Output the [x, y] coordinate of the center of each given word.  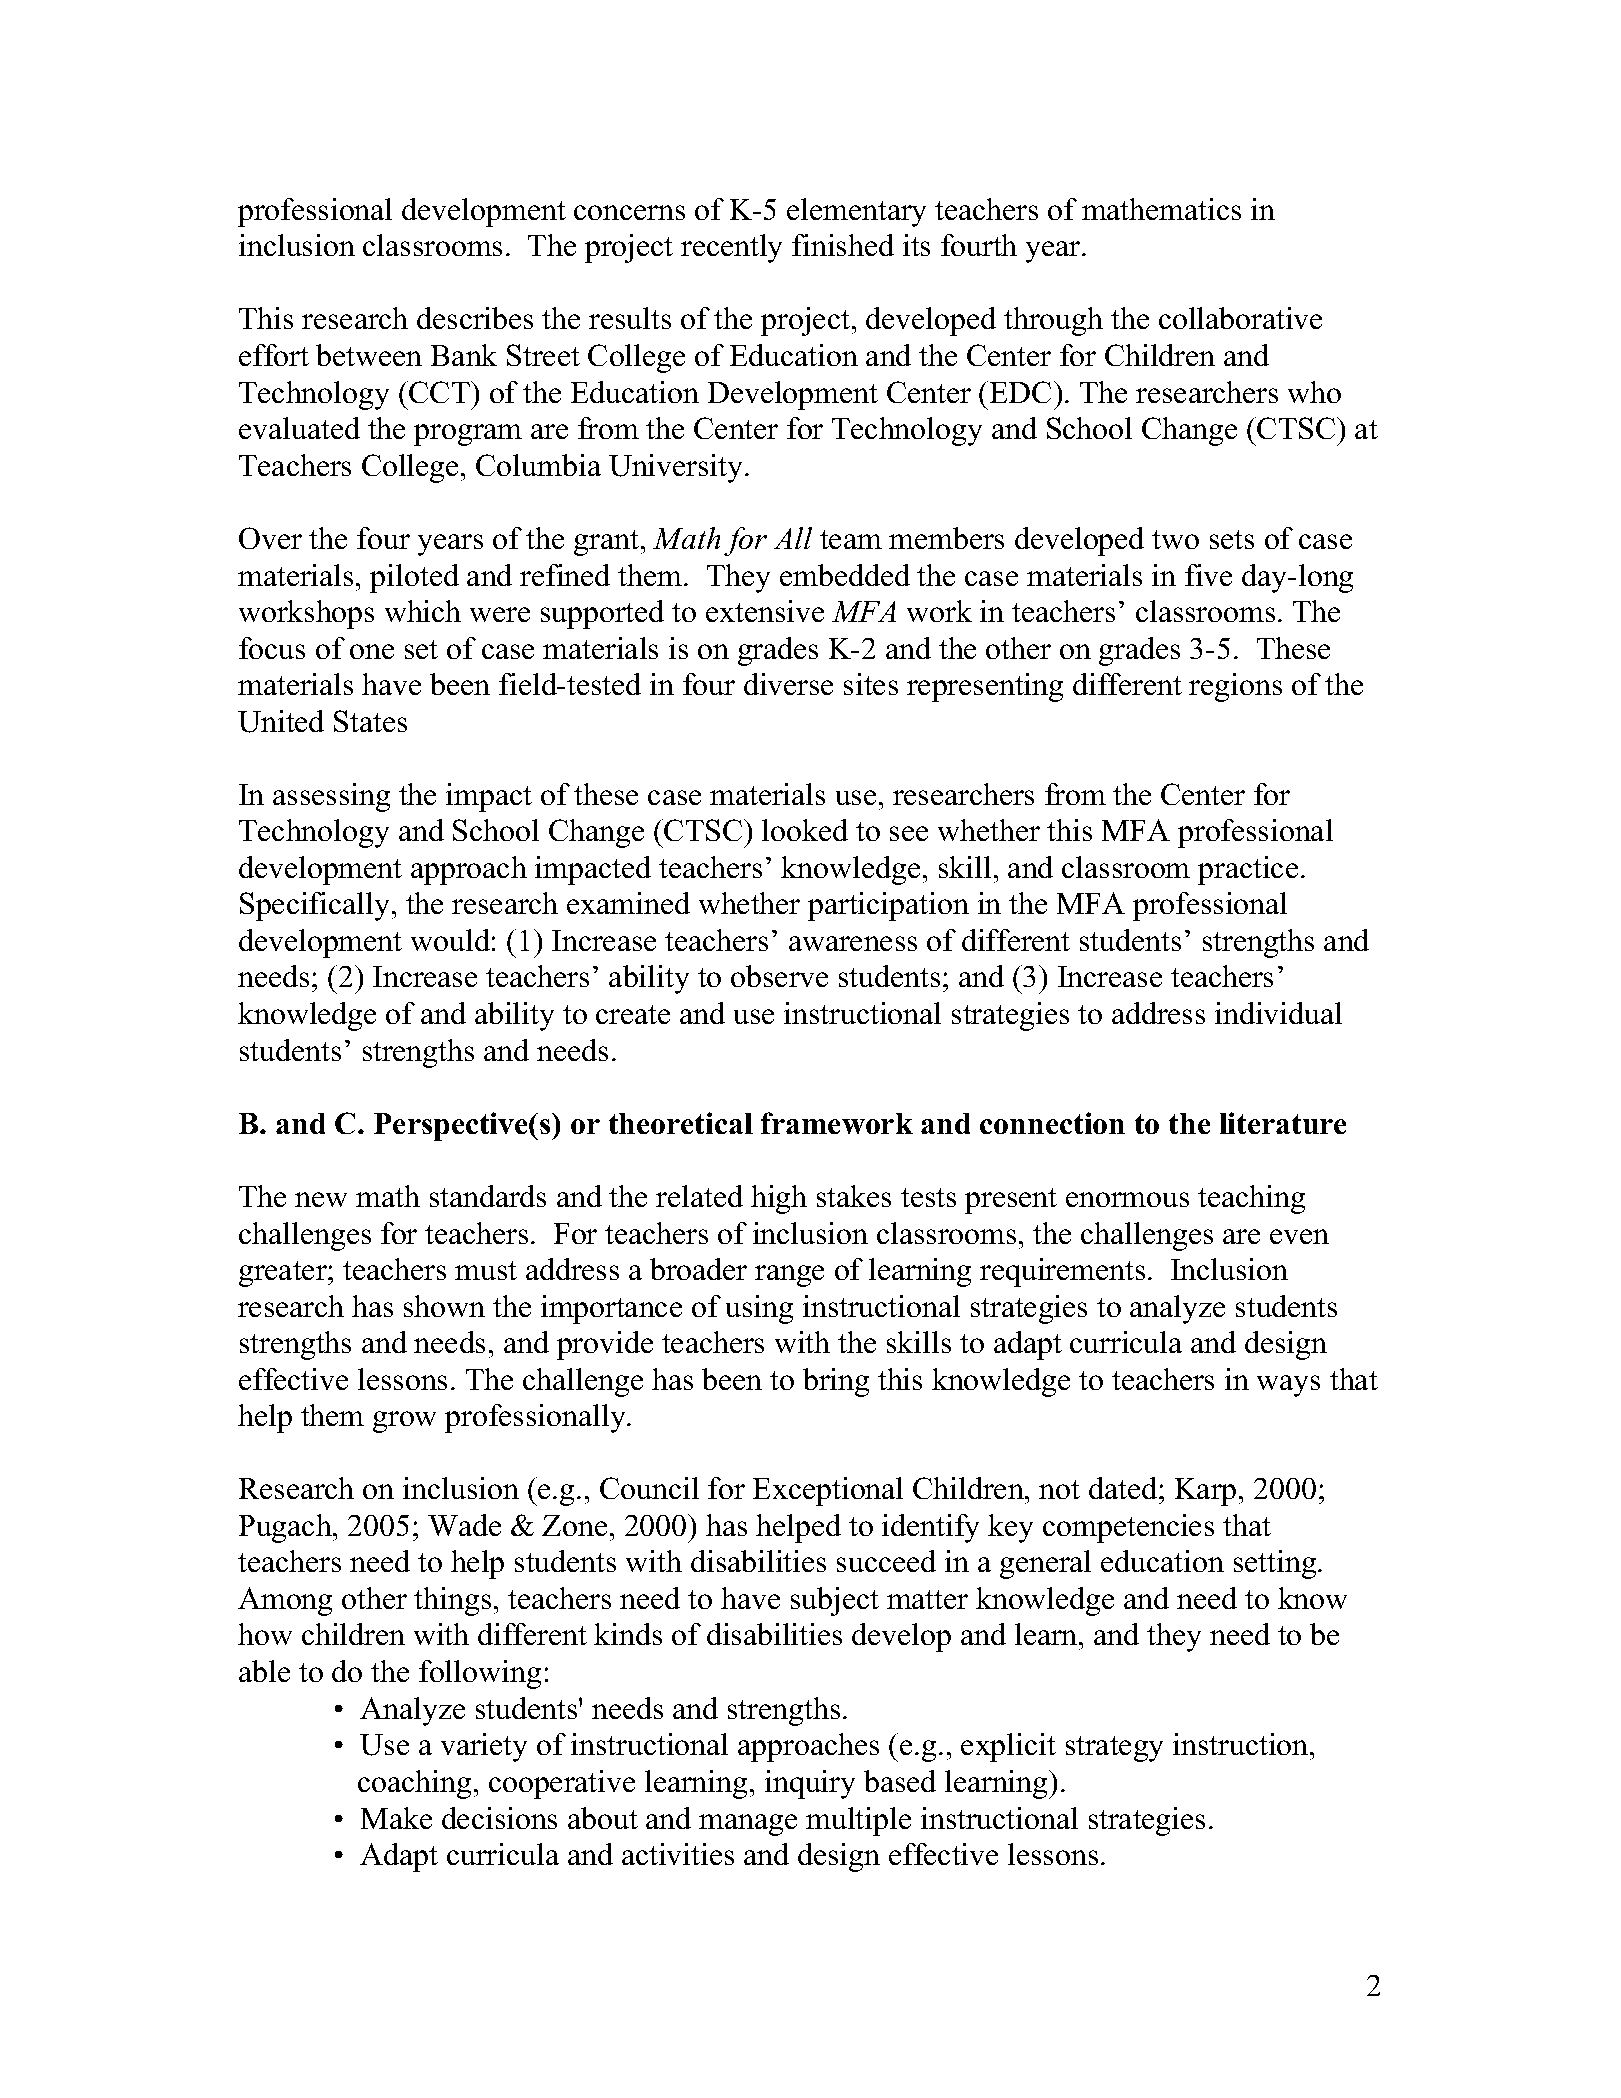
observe [779, 976]
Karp [1205, 1492]
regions [1235, 687]
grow [404, 1422]
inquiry [810, 1784]
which [423, 611]
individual [1278, 1013]
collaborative [1240, 318]
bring [836, 1382]
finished [843, 245]
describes [475, 318]
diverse [788, 684]
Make [396, 1818]
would [450, 940]
